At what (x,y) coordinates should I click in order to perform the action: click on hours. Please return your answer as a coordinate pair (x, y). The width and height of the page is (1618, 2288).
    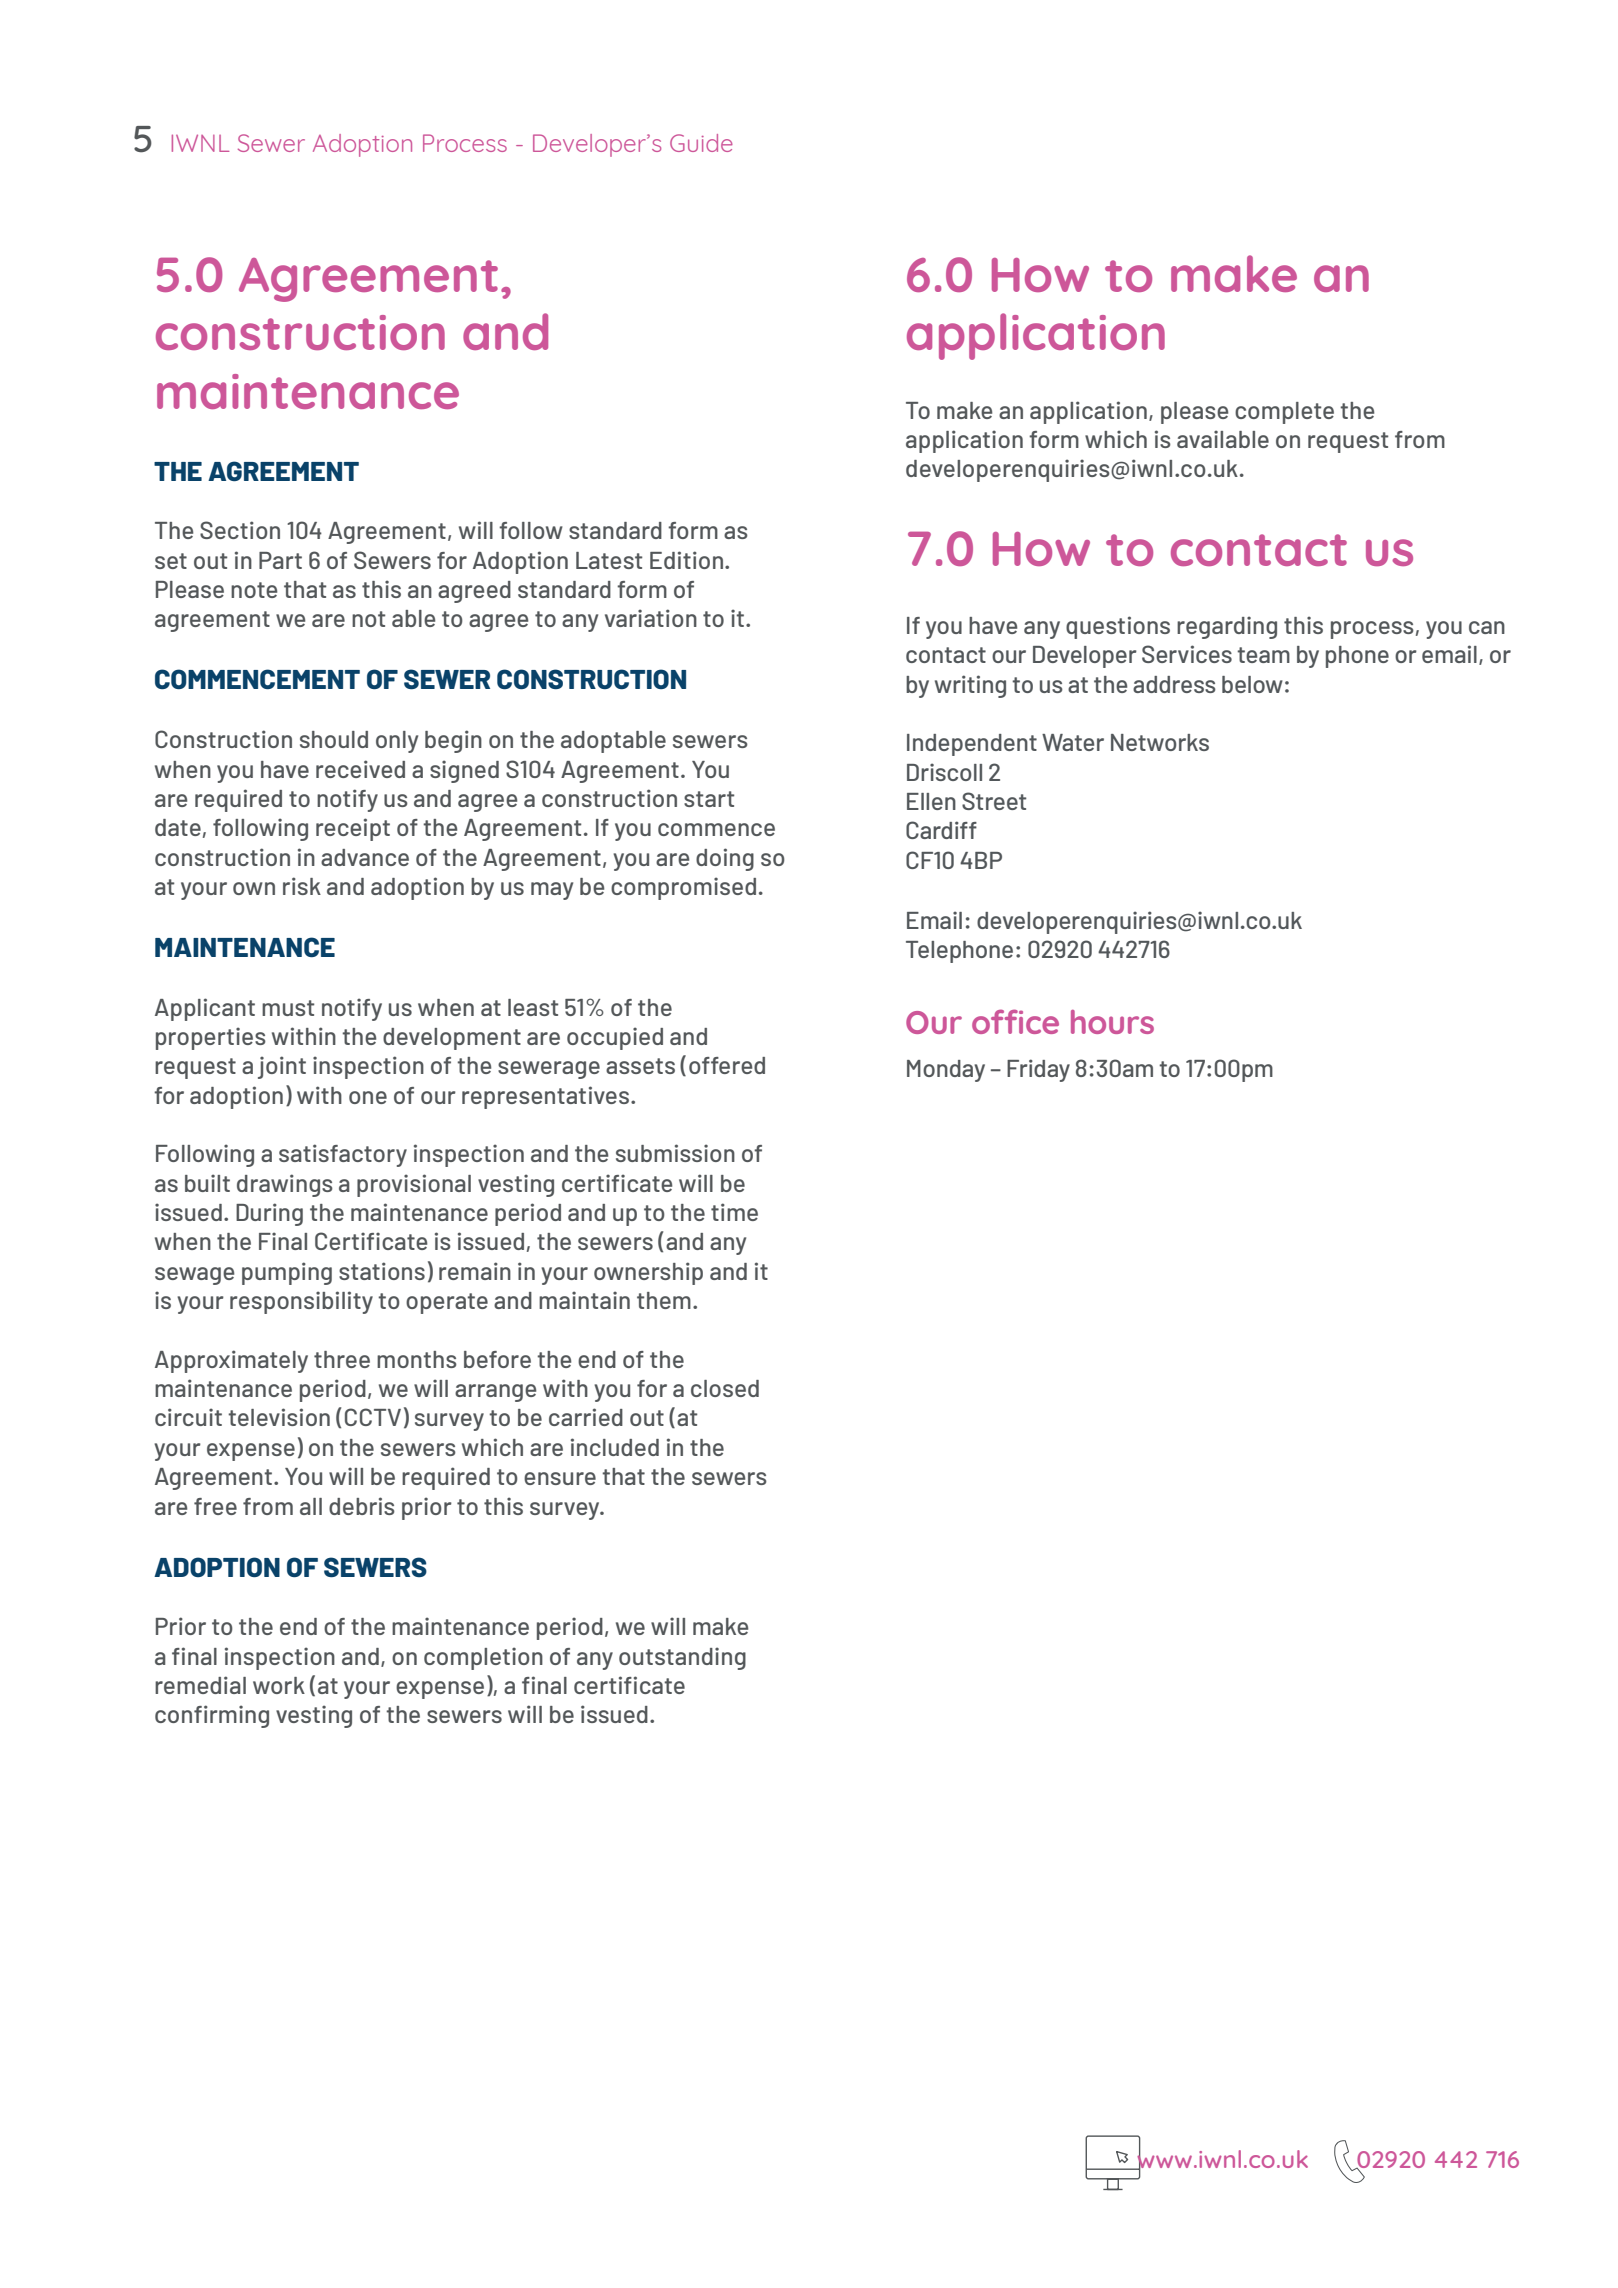
    Looking at the image, I should click on (1112, 1022).
